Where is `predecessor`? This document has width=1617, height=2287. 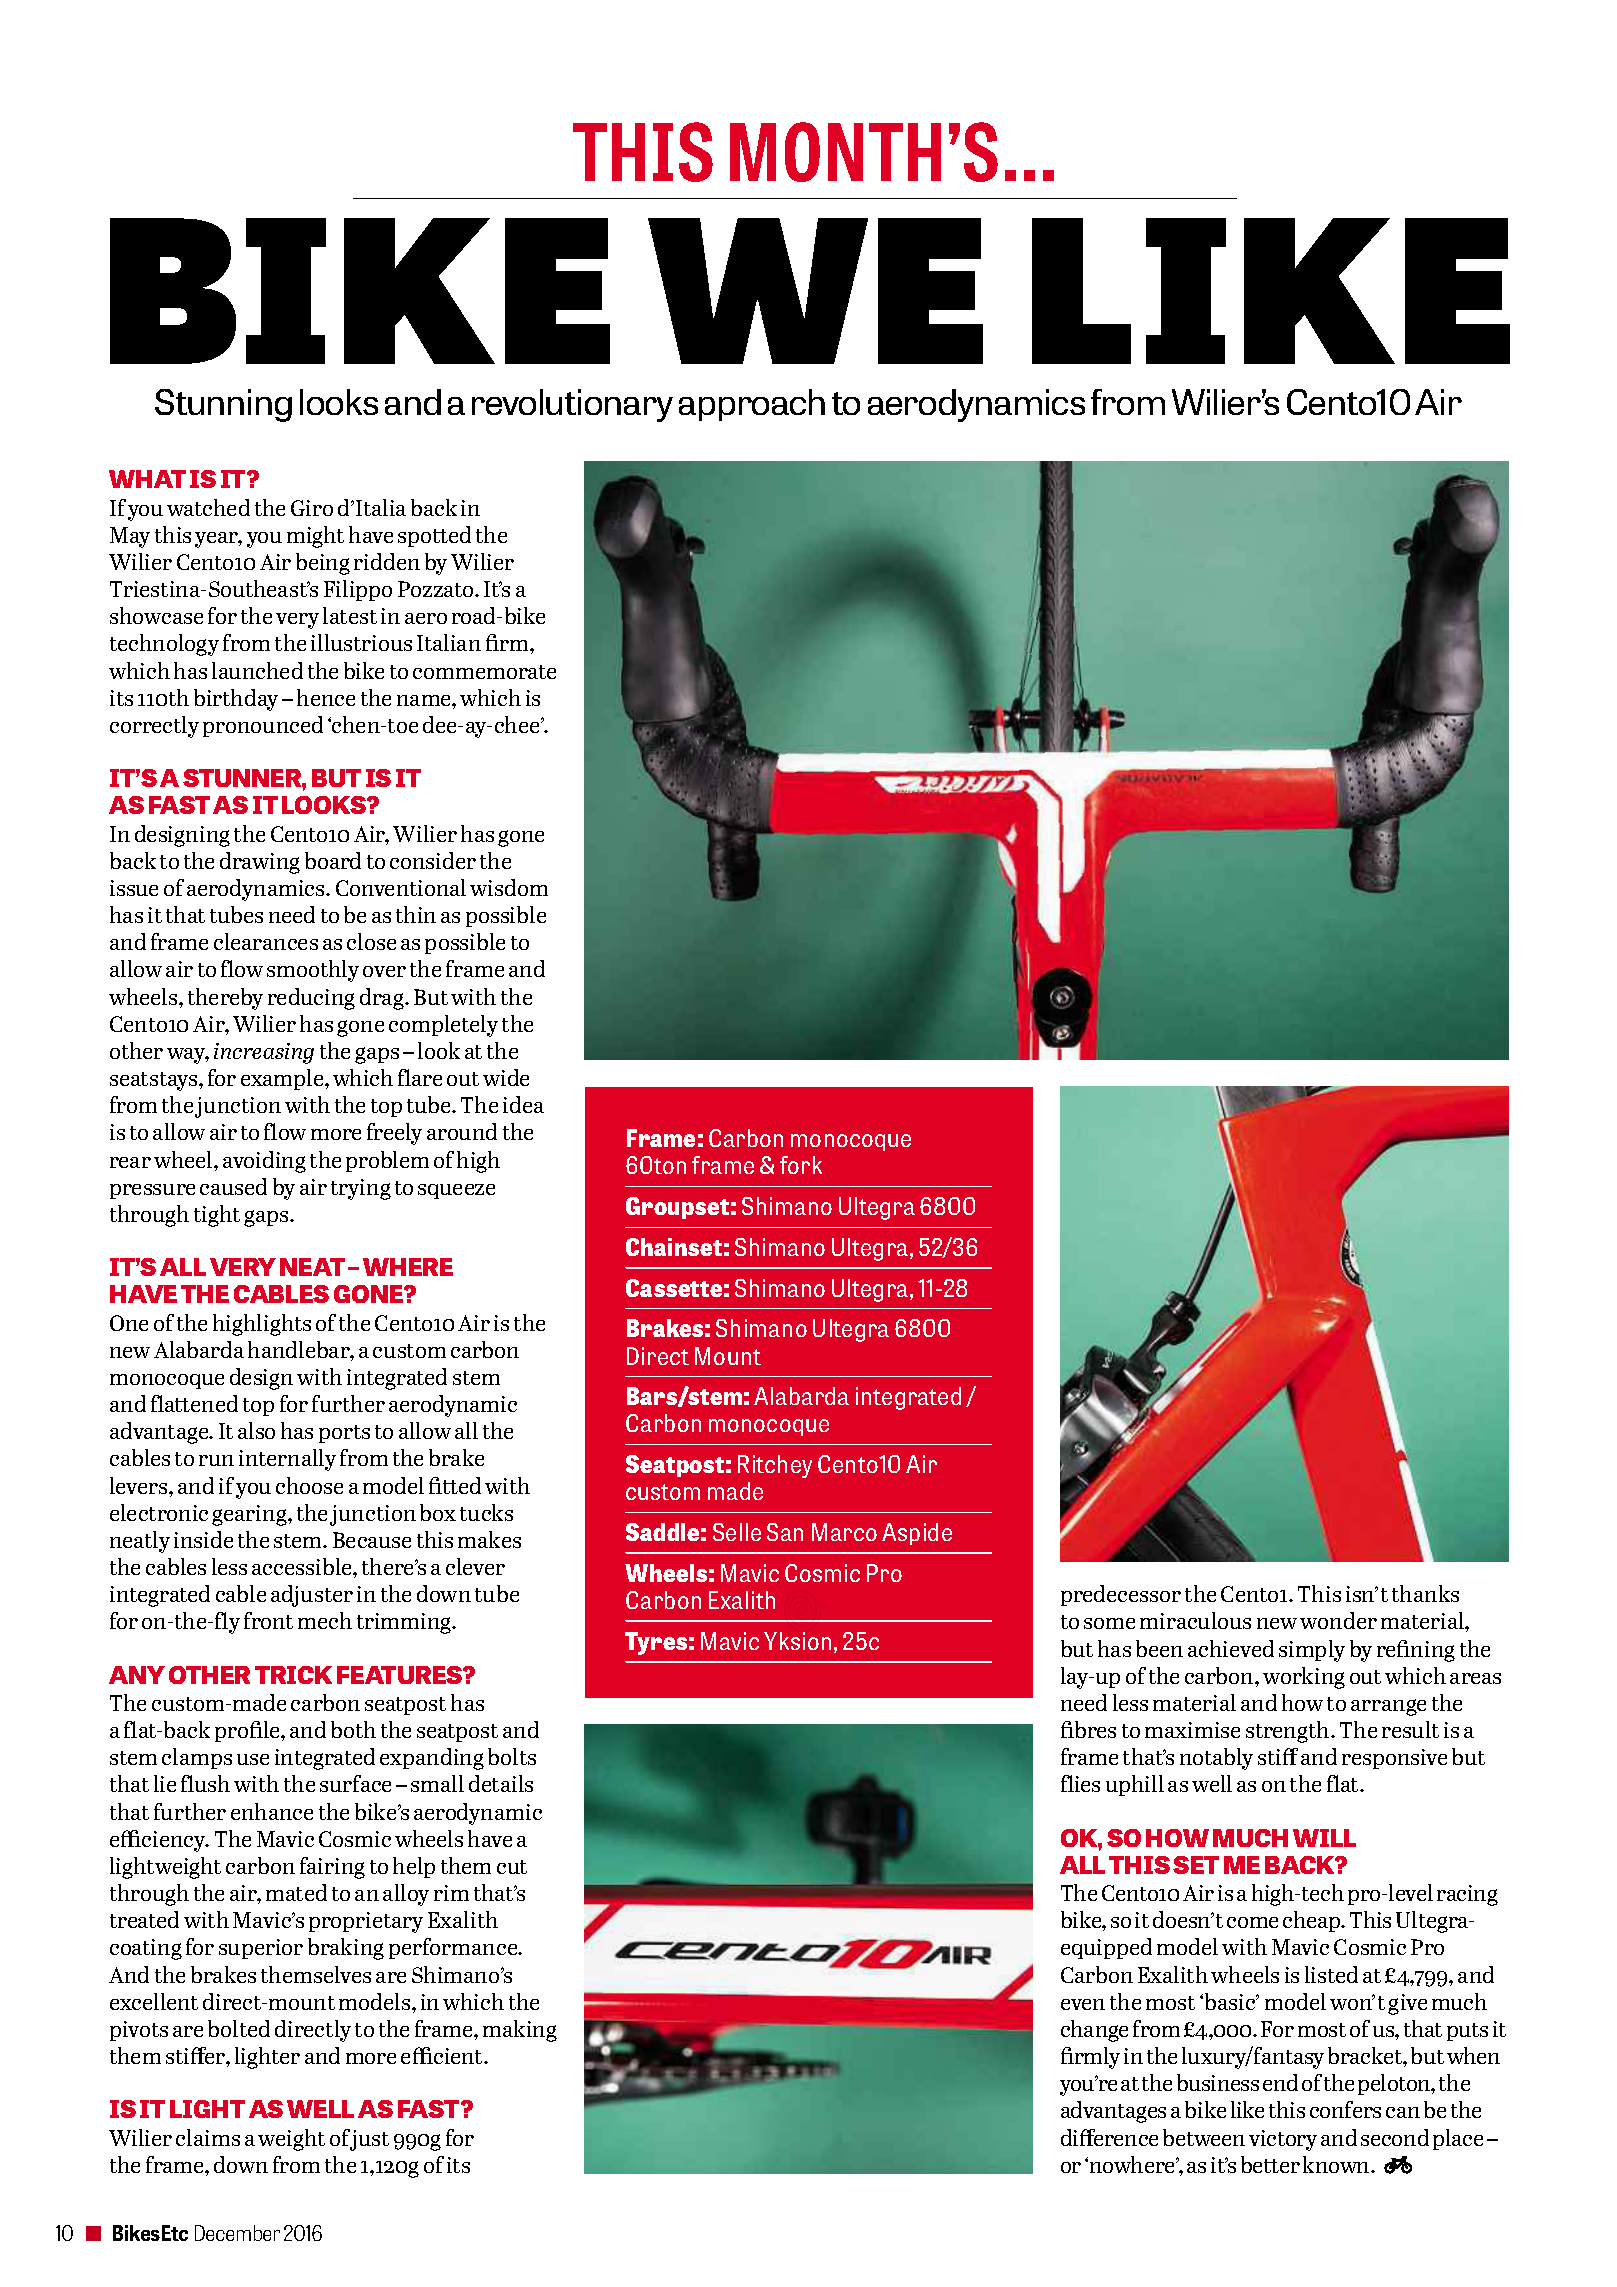
predecessor is located at coordinates (1121, 1595).
